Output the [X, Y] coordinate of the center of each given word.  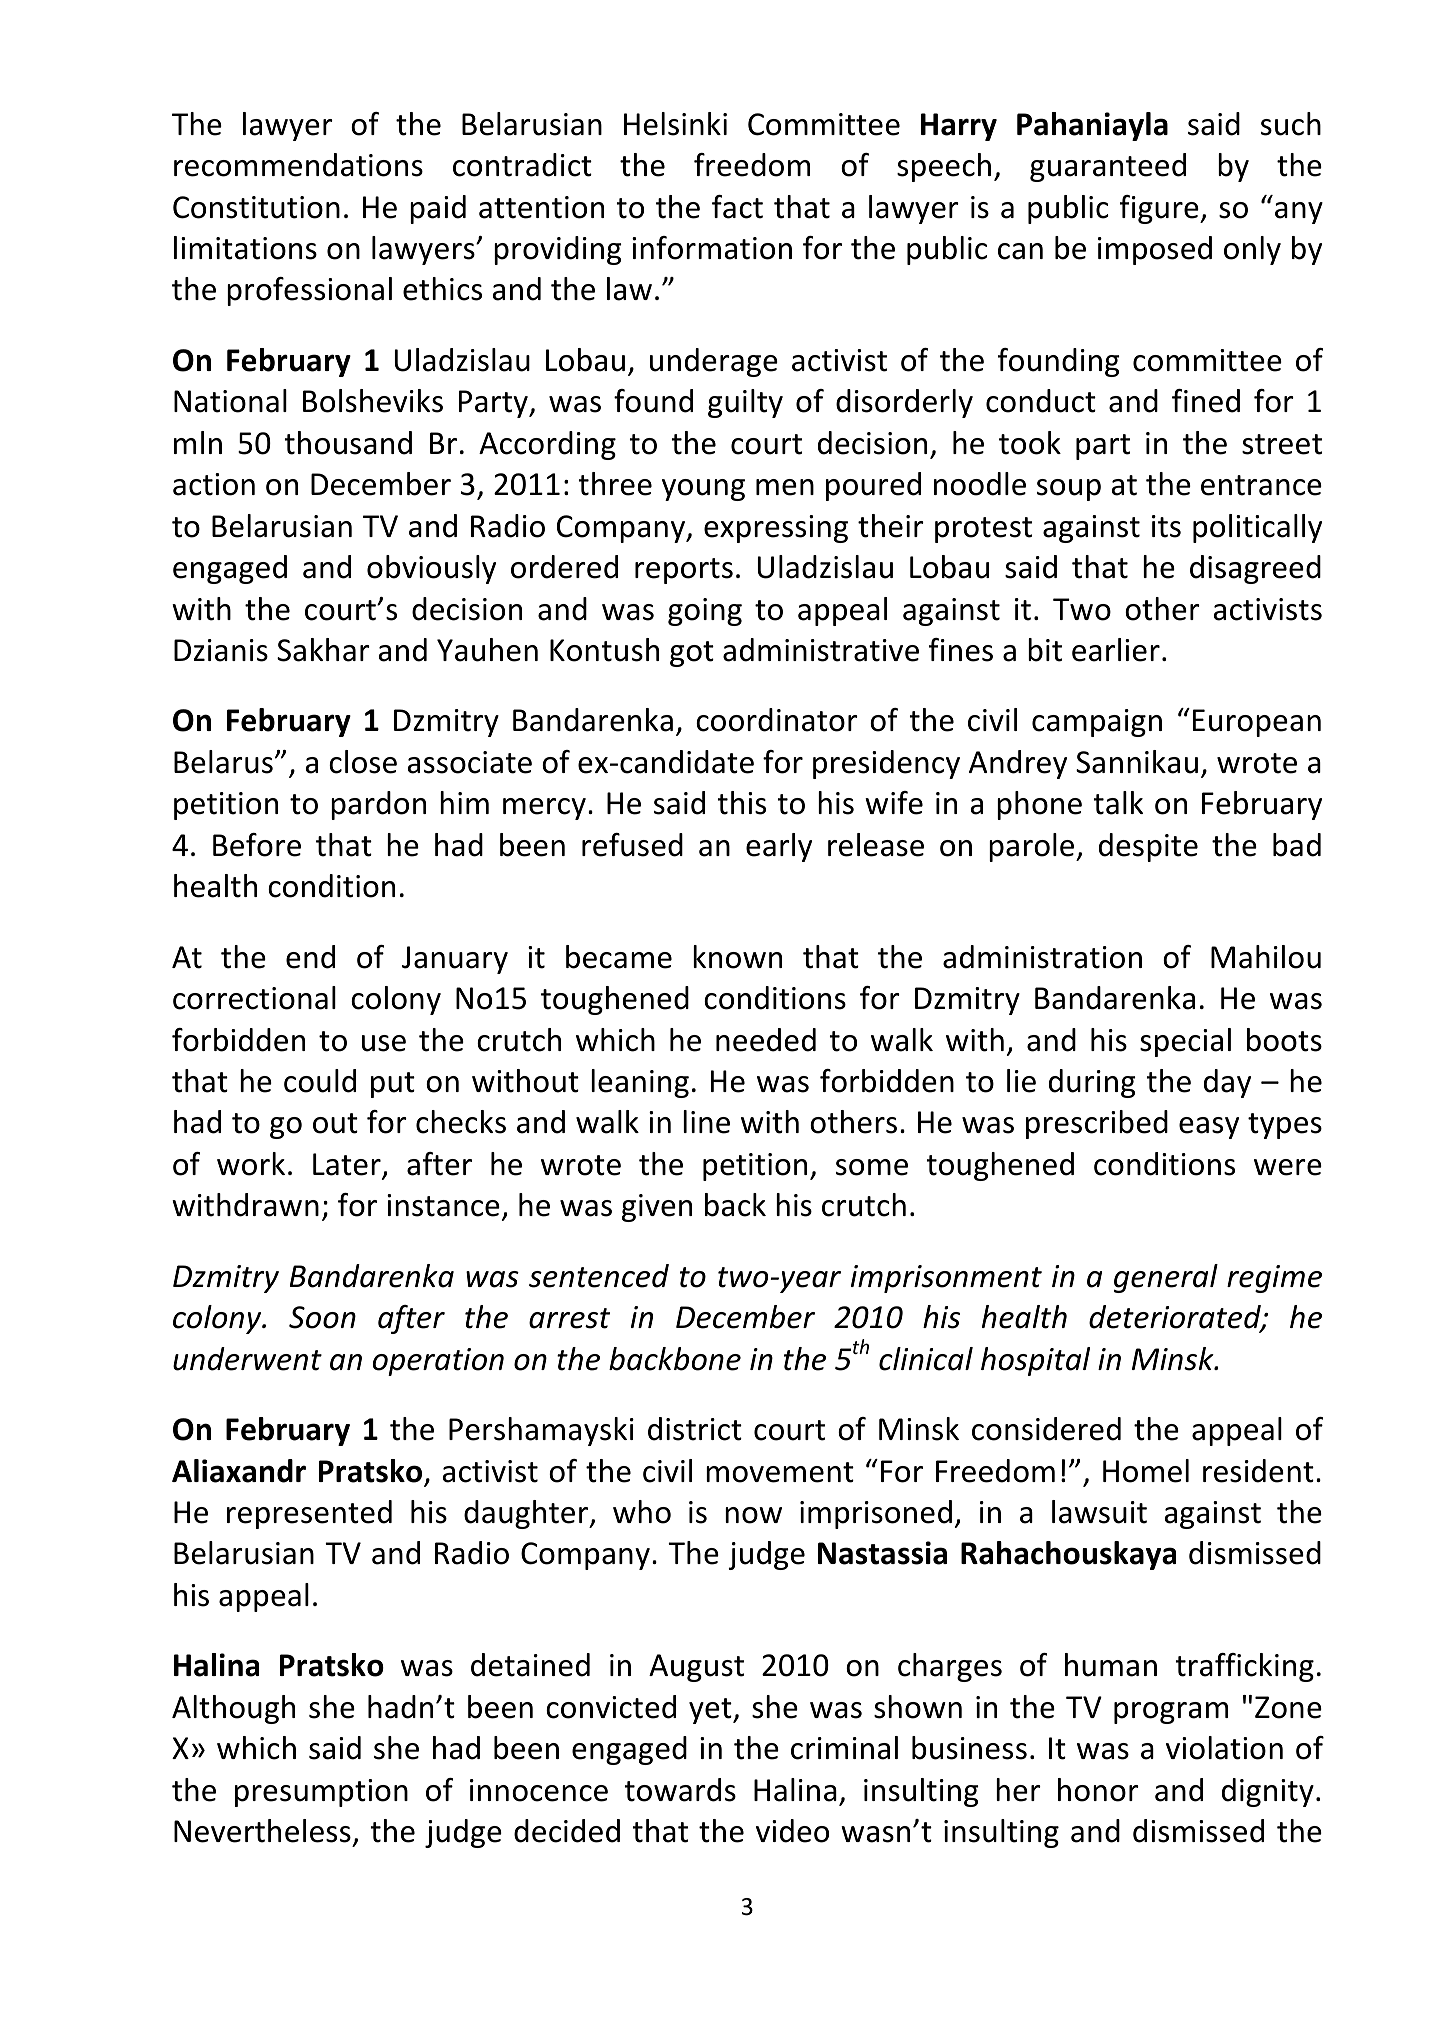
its [1166, 526]
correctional [254, 998]
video [792, 1831]
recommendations [298, 165]
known [737, 957]
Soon [322, 1317]
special [1185, 1042]
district [695, 1429]
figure [1160, 209]
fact [737, 207]
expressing [776, 529]
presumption [321, 1793]
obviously [431, 569]
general [1166, 1278]
